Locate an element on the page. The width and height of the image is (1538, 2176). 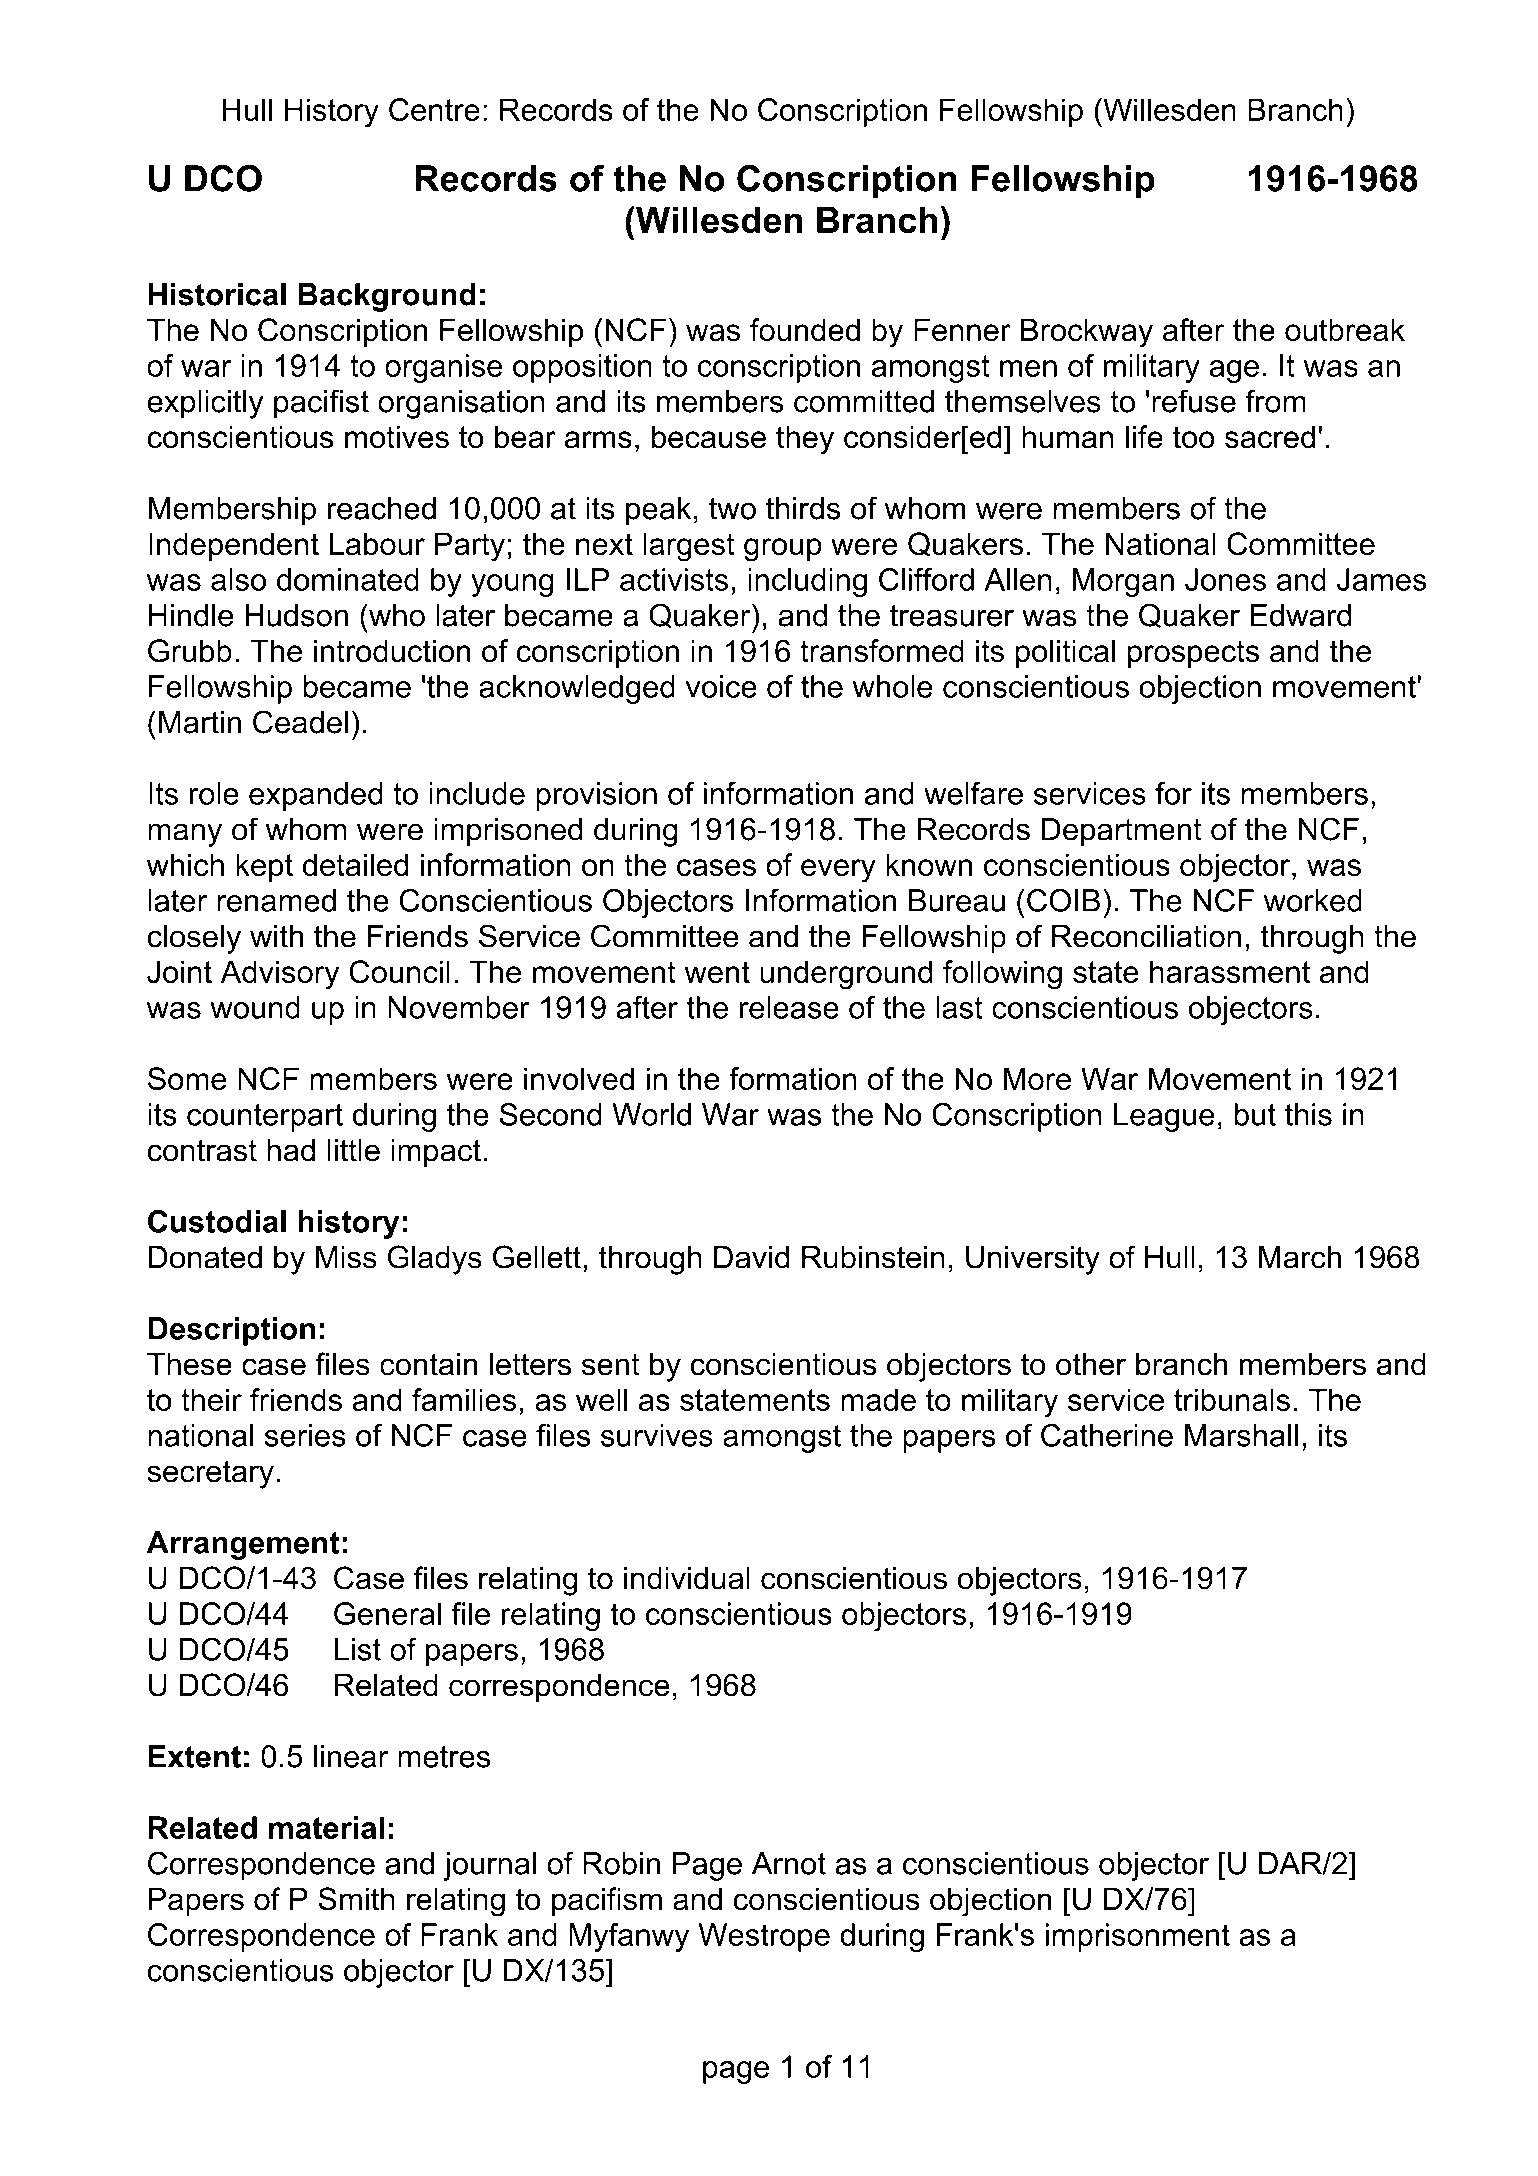
outbreak is located at coordinates (1345, 330).
